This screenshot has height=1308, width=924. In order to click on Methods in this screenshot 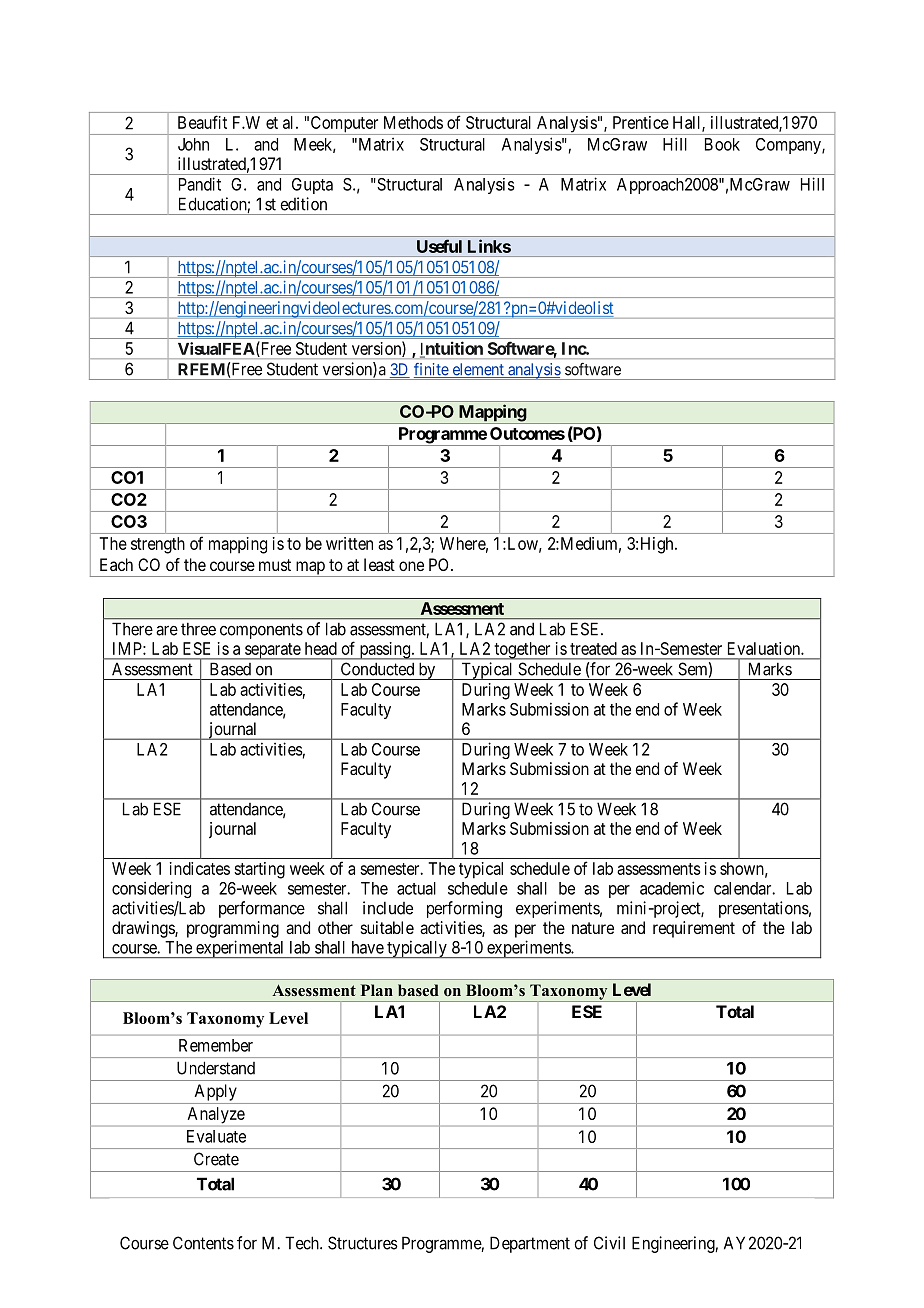, I will do `click(413, 122)`.
